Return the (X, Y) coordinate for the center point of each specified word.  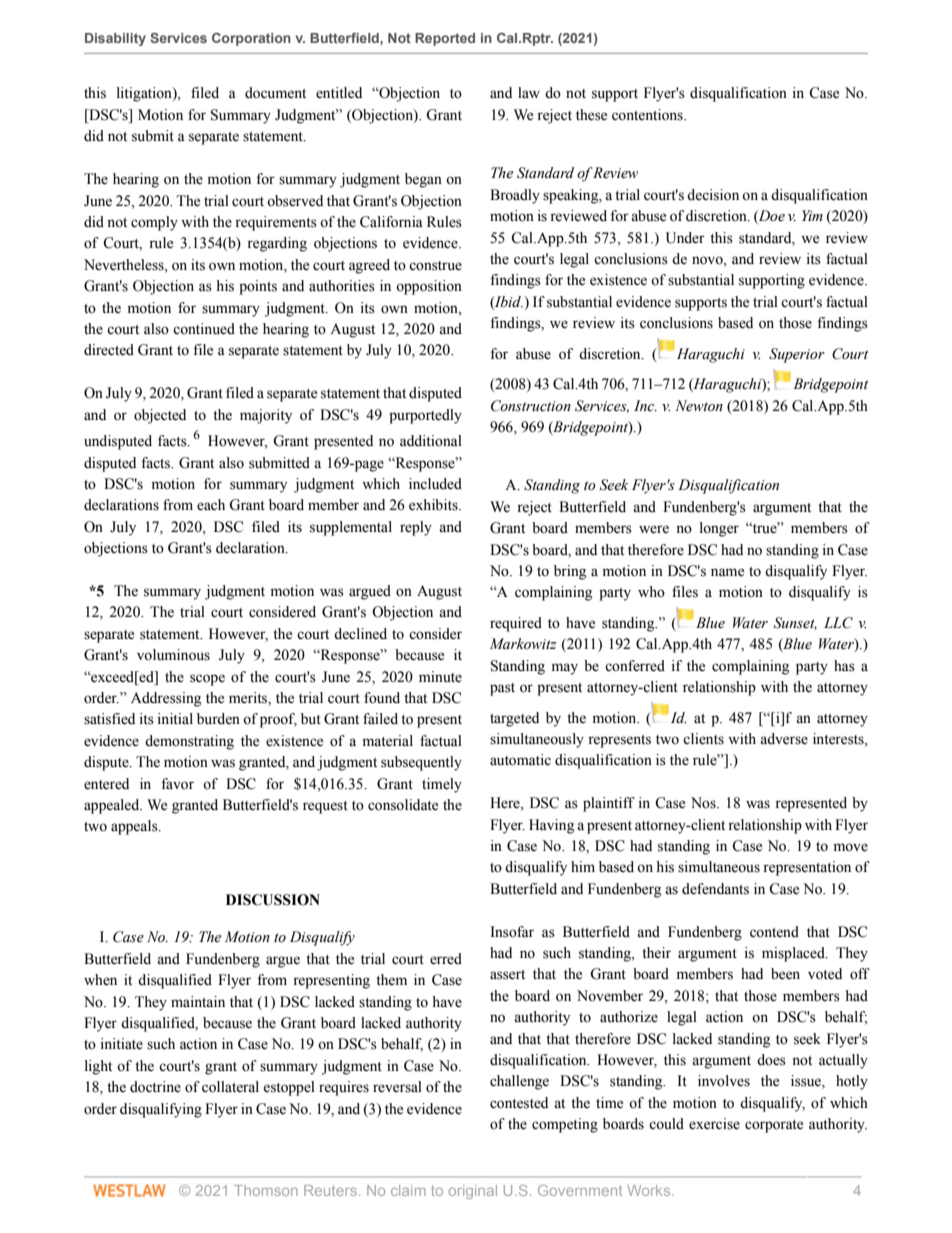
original (473, 1192)
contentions (648, 115)
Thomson (266, 1190)
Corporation (251, 39)
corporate (774, 1126)
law (529, 92)
